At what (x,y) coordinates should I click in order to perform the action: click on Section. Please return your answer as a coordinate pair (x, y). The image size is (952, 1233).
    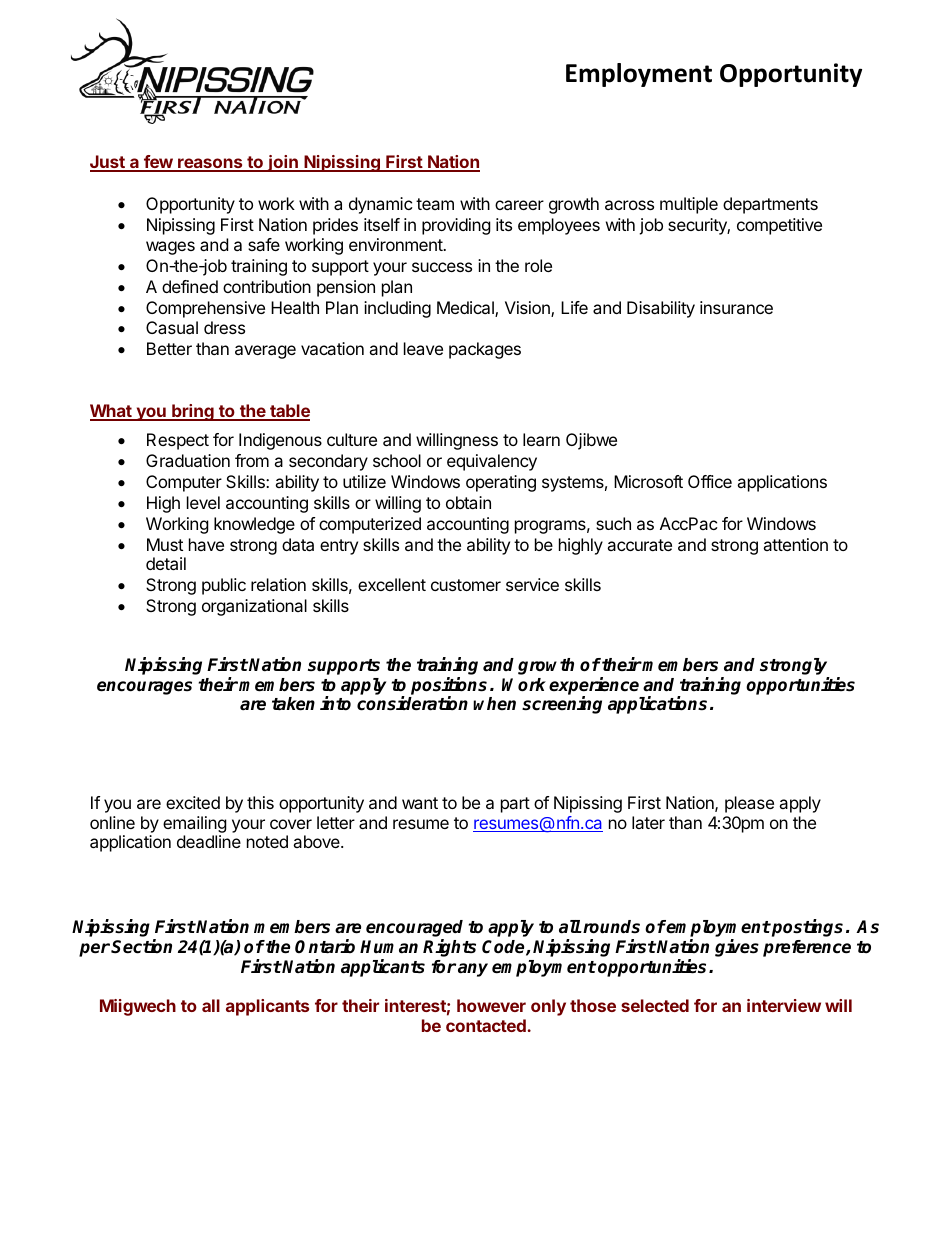
    Looking at the image, I should click on (141, 946).
